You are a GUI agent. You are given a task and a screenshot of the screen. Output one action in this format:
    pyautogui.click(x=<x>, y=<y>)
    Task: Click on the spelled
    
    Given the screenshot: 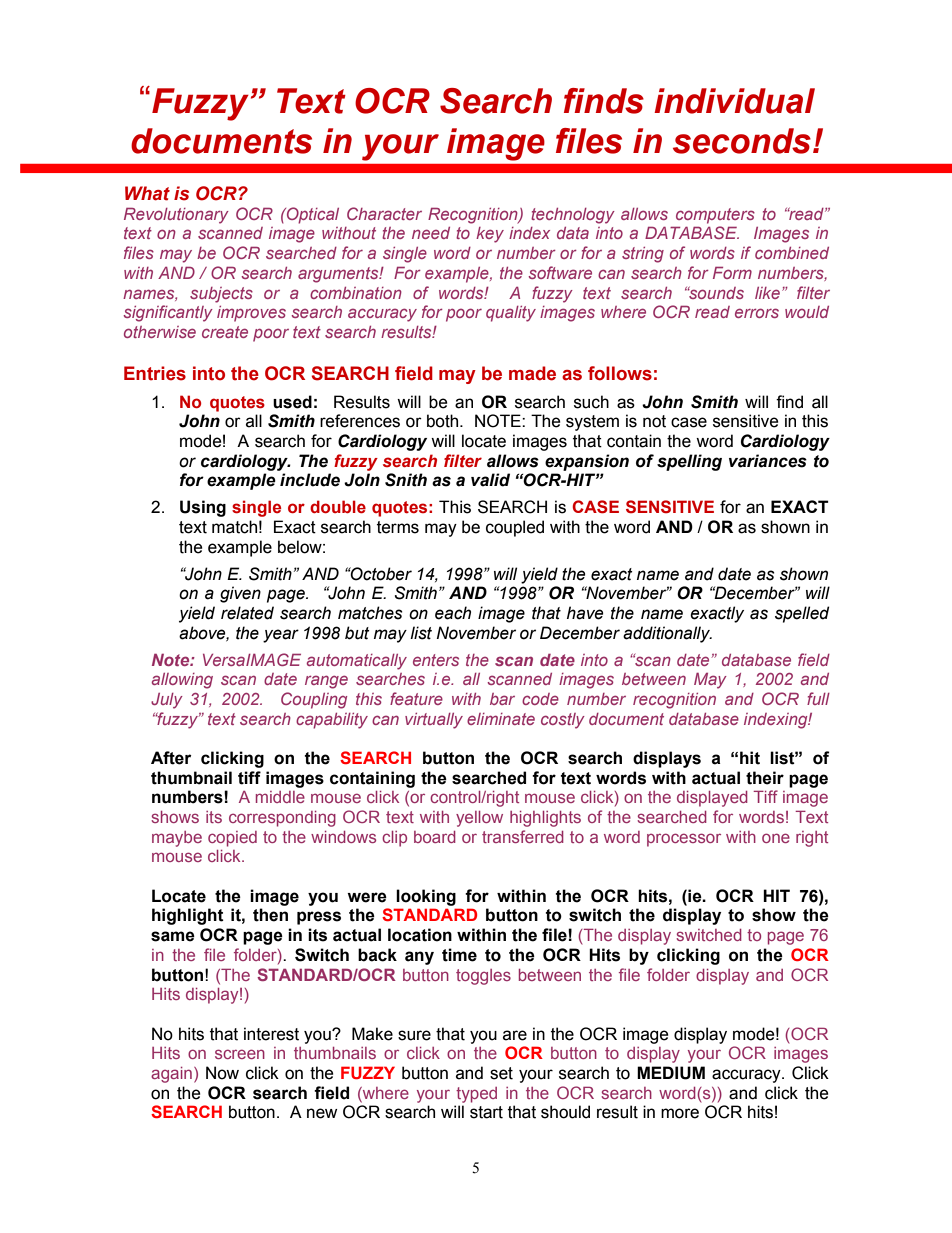 What is the action you would take?
    pyautogui.click(x=802, y=614)
